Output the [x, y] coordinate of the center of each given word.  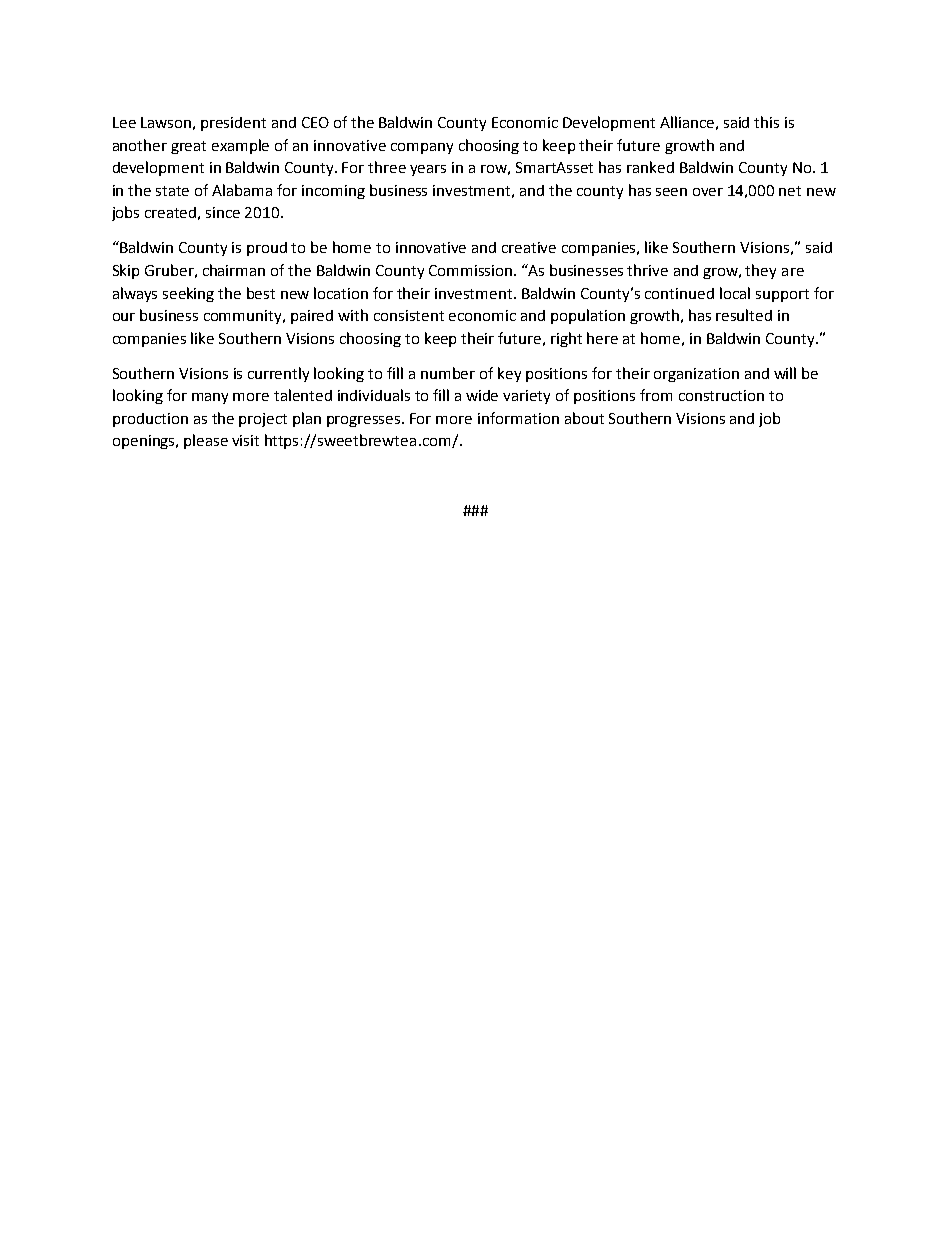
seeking [188, 294]
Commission [472, 270]
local [735, 293]
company [422, 148]
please [206, 441]
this [766, 122]
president [233, 124]
